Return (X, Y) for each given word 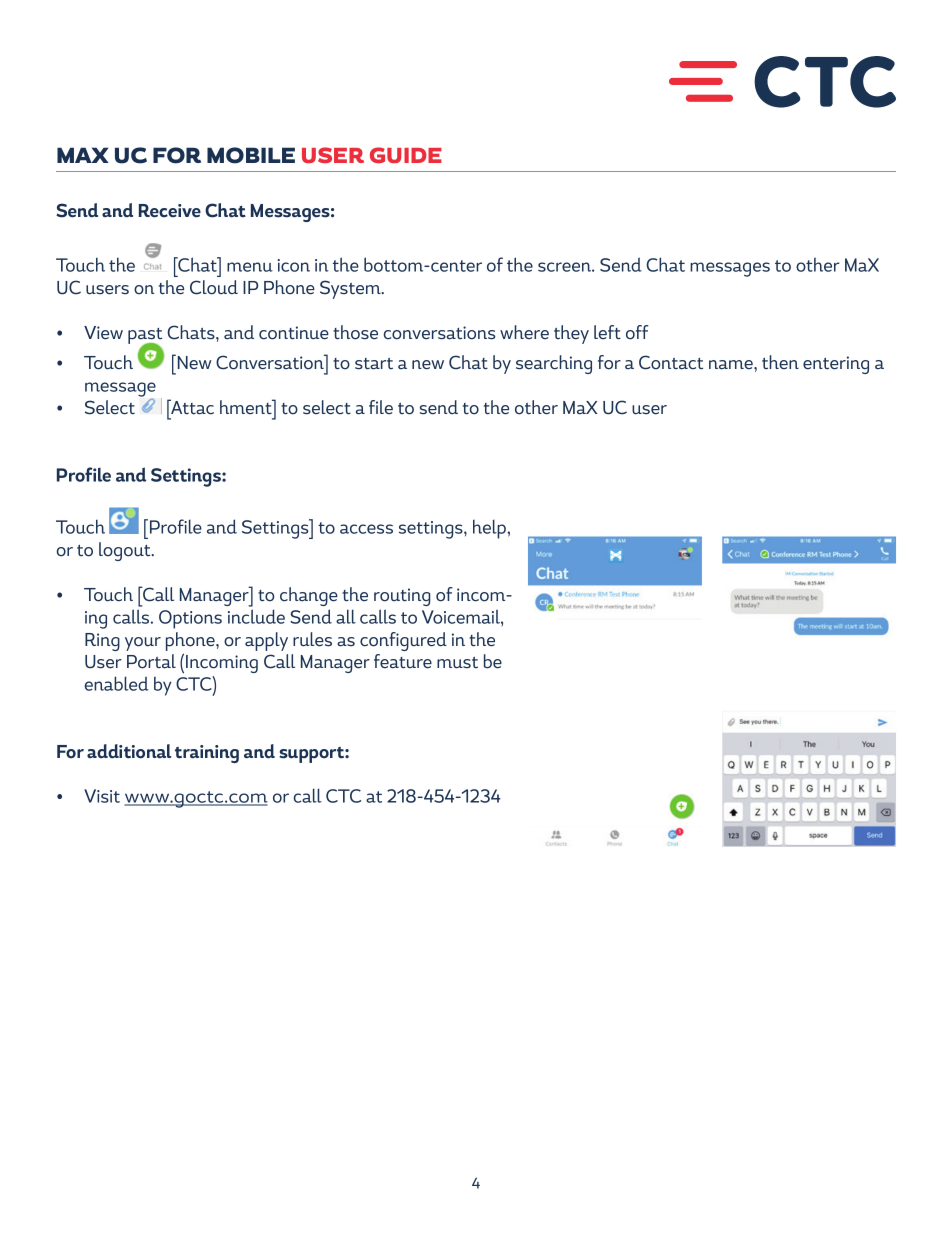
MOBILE (251, 155)
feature (403, 661)
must (457, 663)
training (207, 754)
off (637, 332)
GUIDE (406, 155)
